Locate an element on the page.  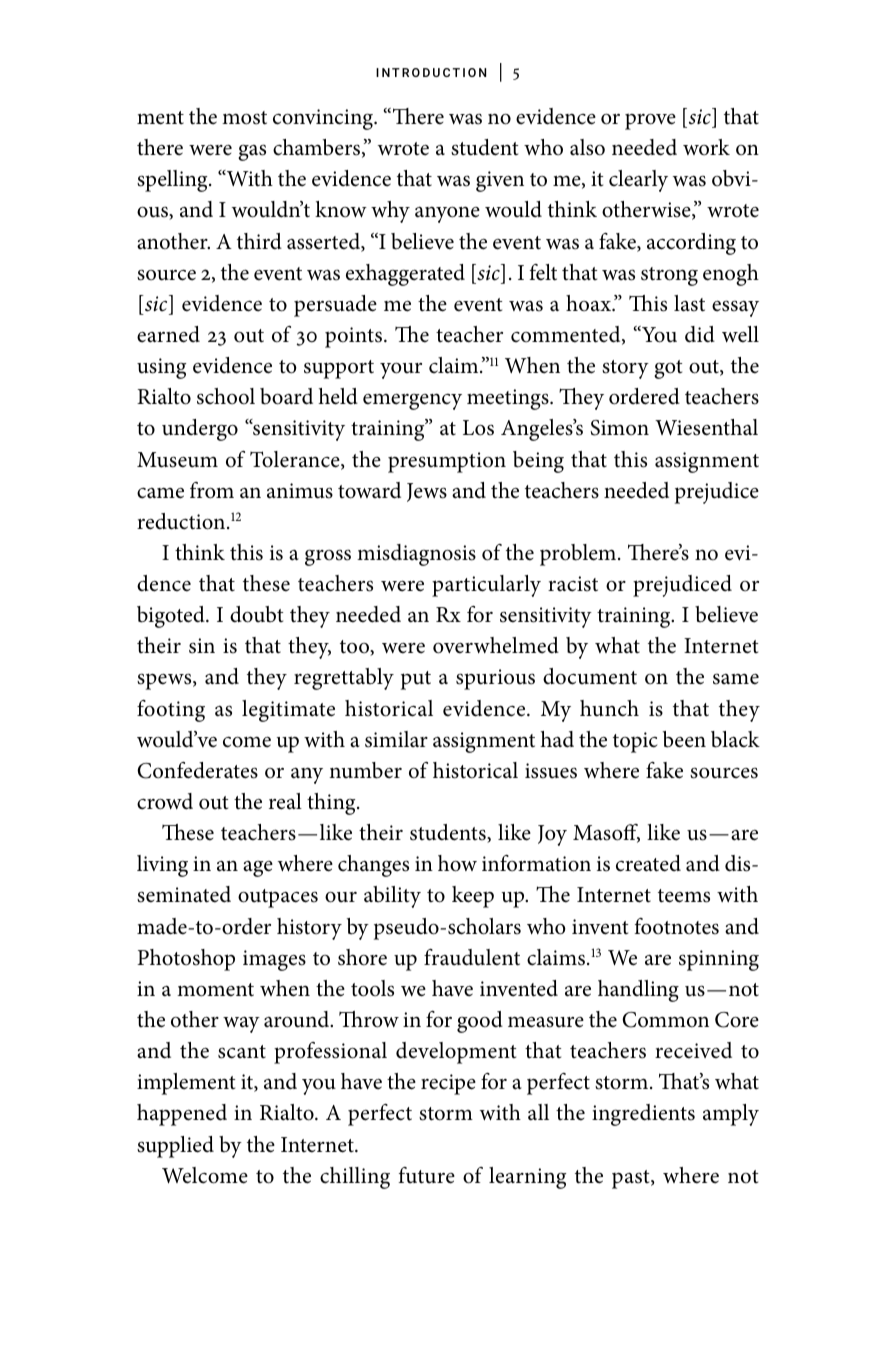
future is located at coordinates (426, 1175).
